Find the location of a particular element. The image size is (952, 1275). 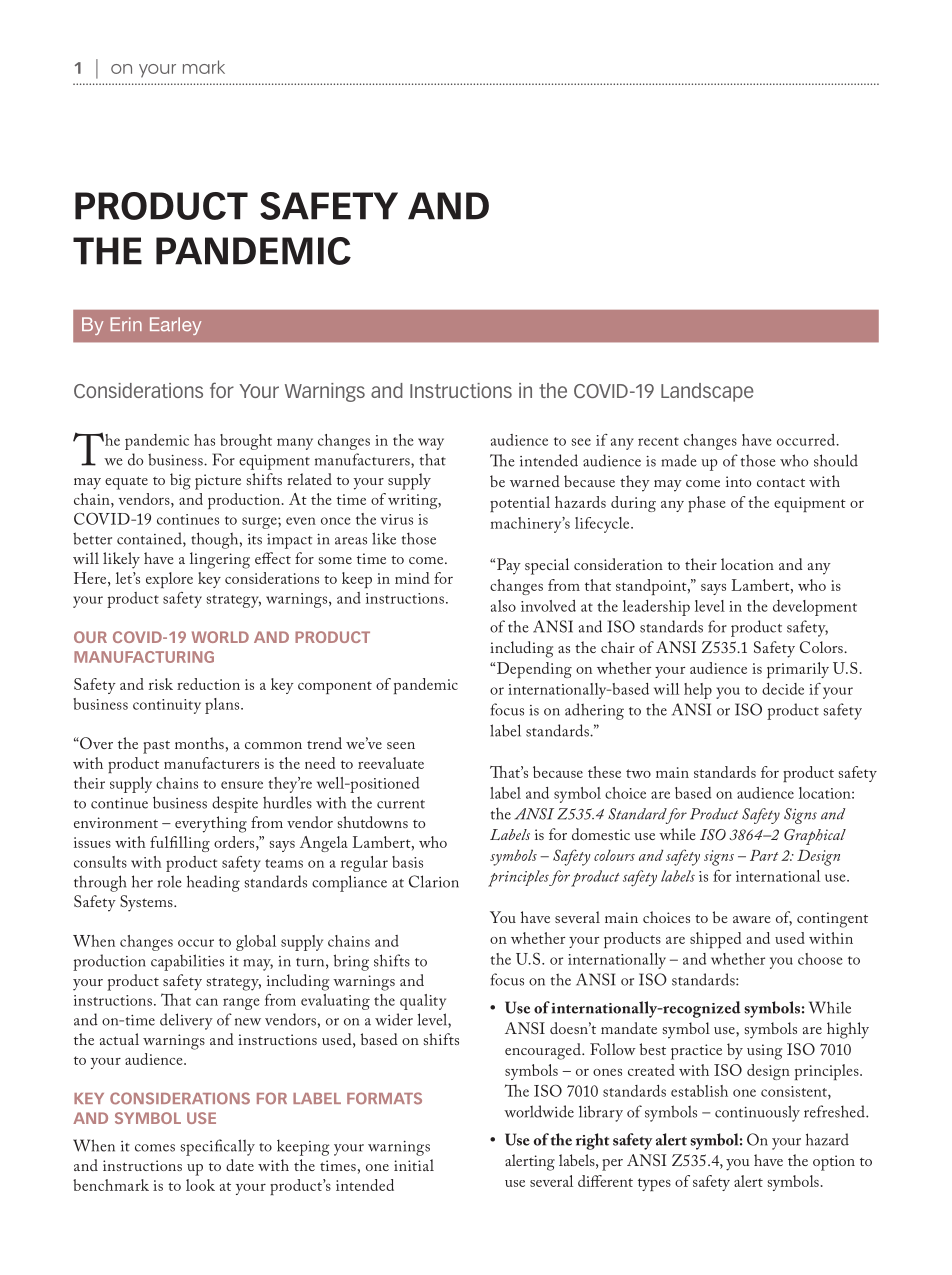

primarily is located at coordinates (798, 670).
